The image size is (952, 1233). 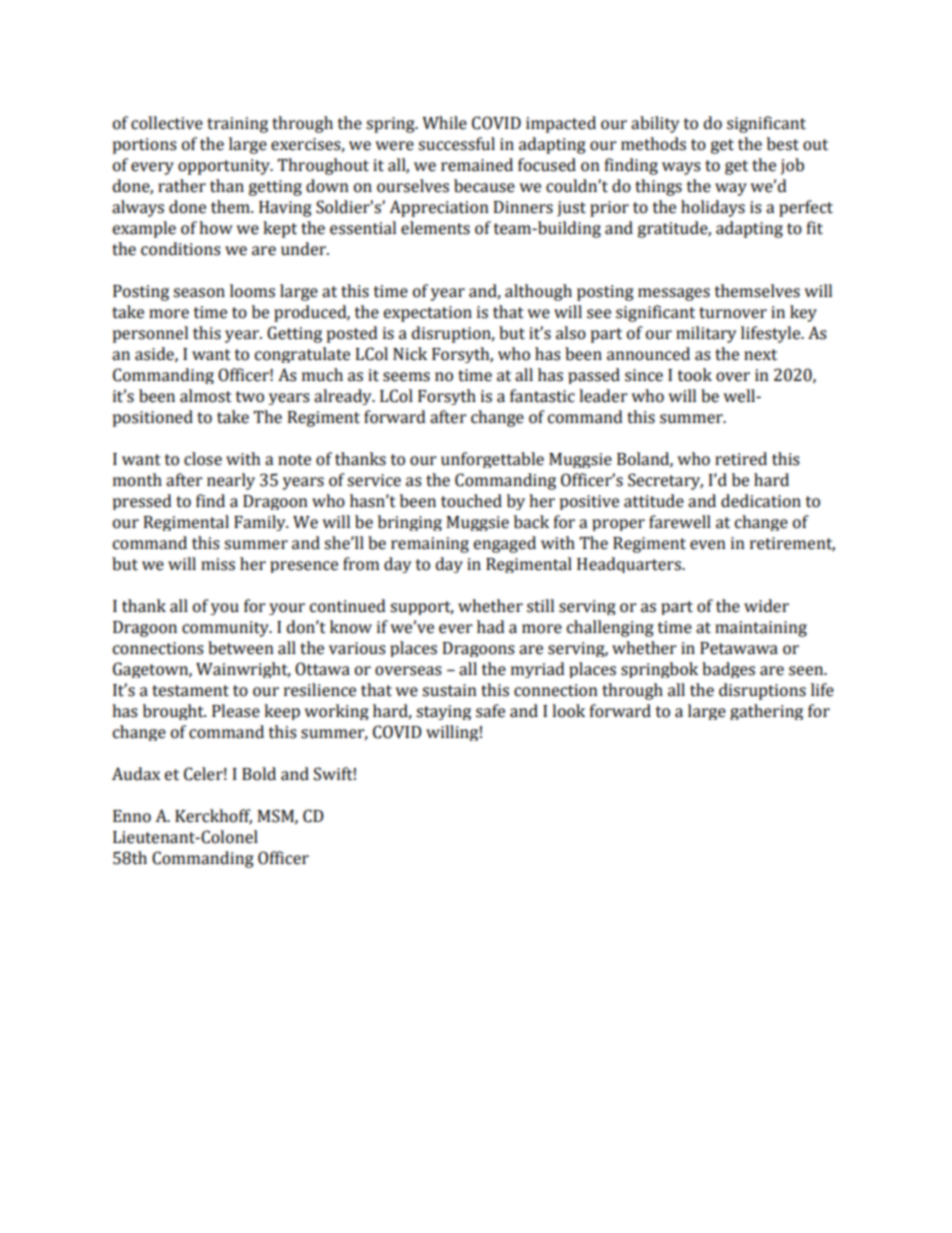 What do you see at coordinates (766, 712) in the document?
I see `gathering` at bounding box center [766, 712].
